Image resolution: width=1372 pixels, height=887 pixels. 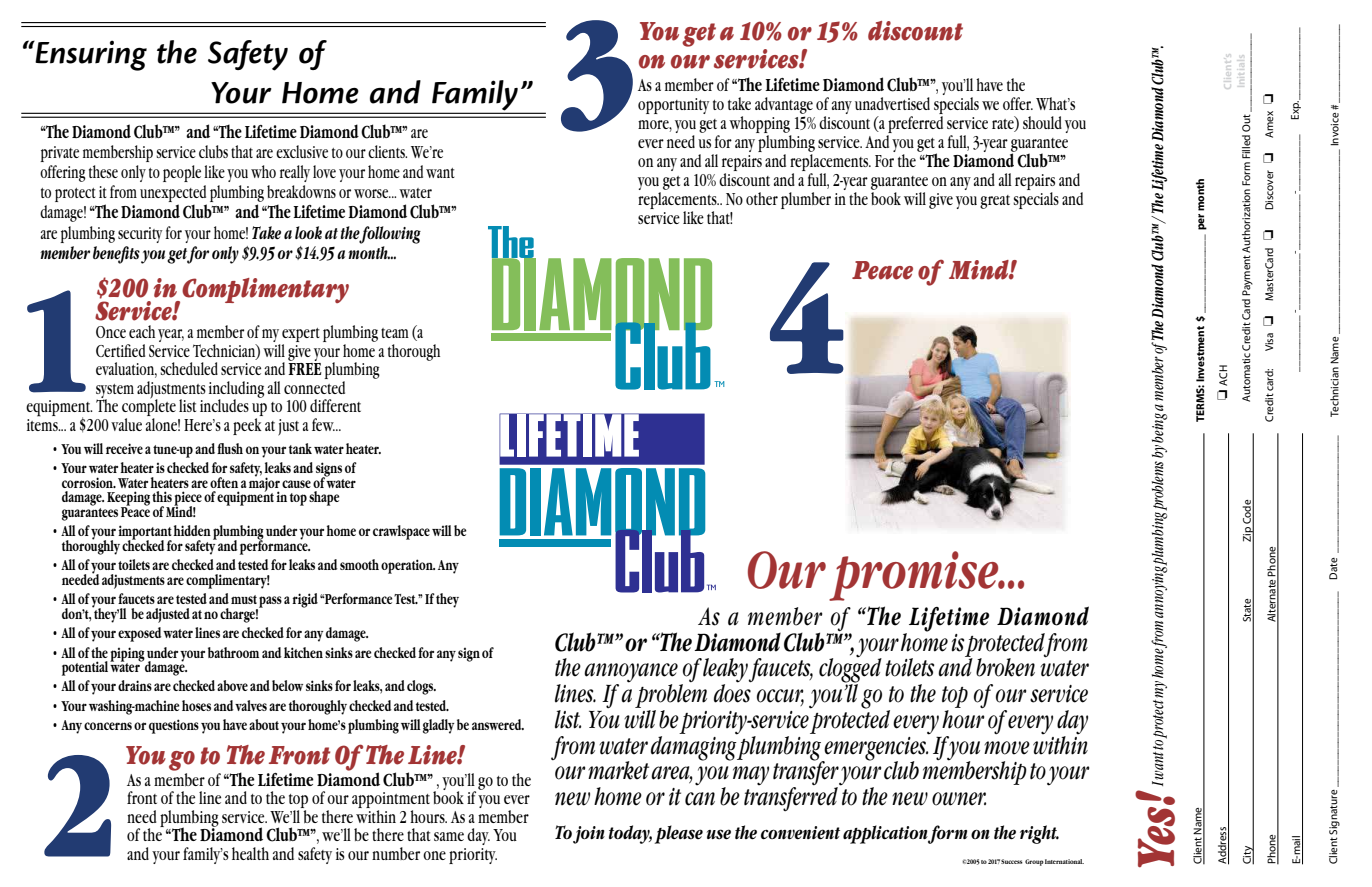 What do you see at coordinates (995, 202) in the image?
I see `great` at bounding box center [995, 202].
